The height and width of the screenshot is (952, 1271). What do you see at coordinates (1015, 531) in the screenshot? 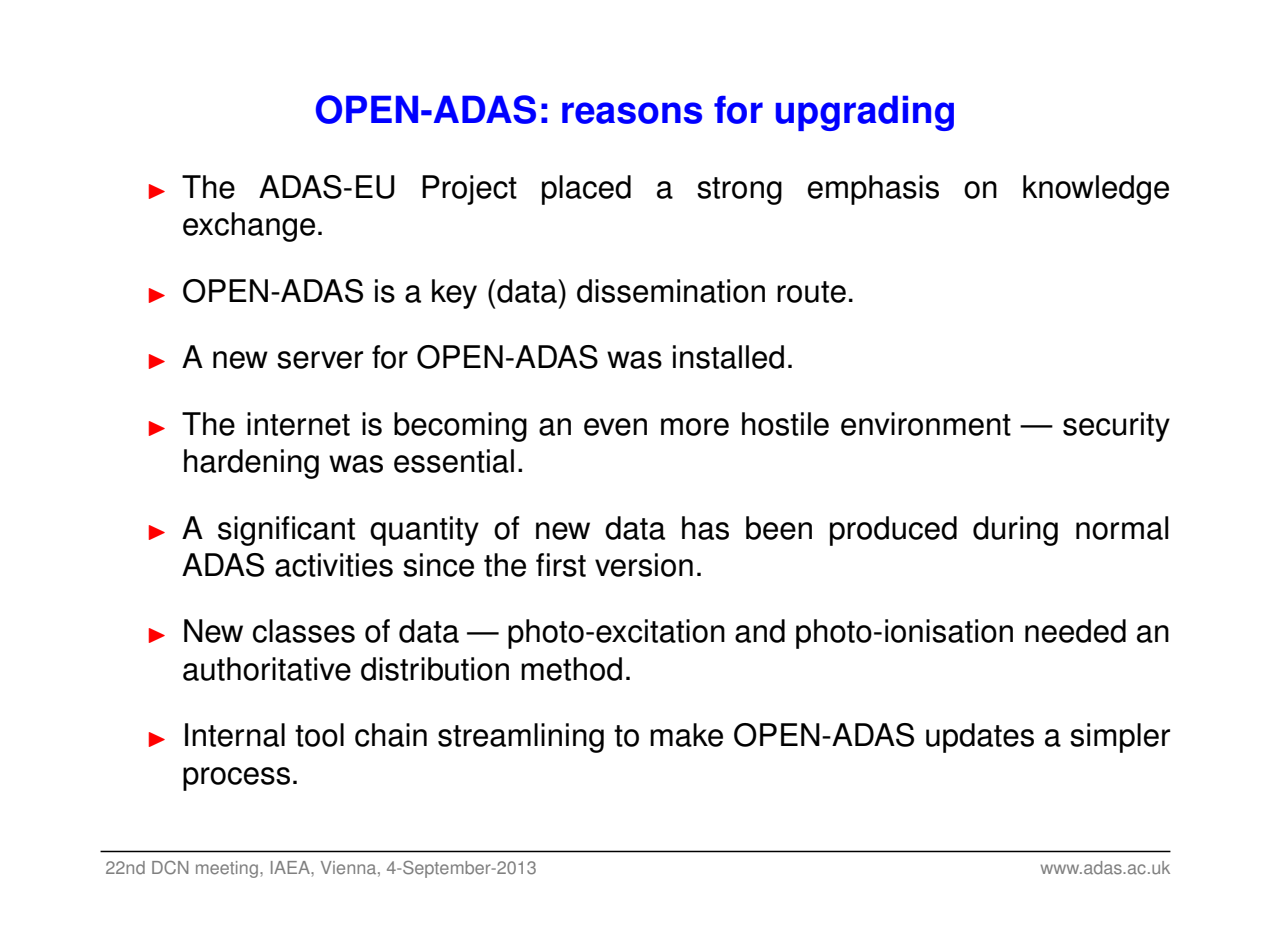
I see `during` at bounding box center [1015, 531].
